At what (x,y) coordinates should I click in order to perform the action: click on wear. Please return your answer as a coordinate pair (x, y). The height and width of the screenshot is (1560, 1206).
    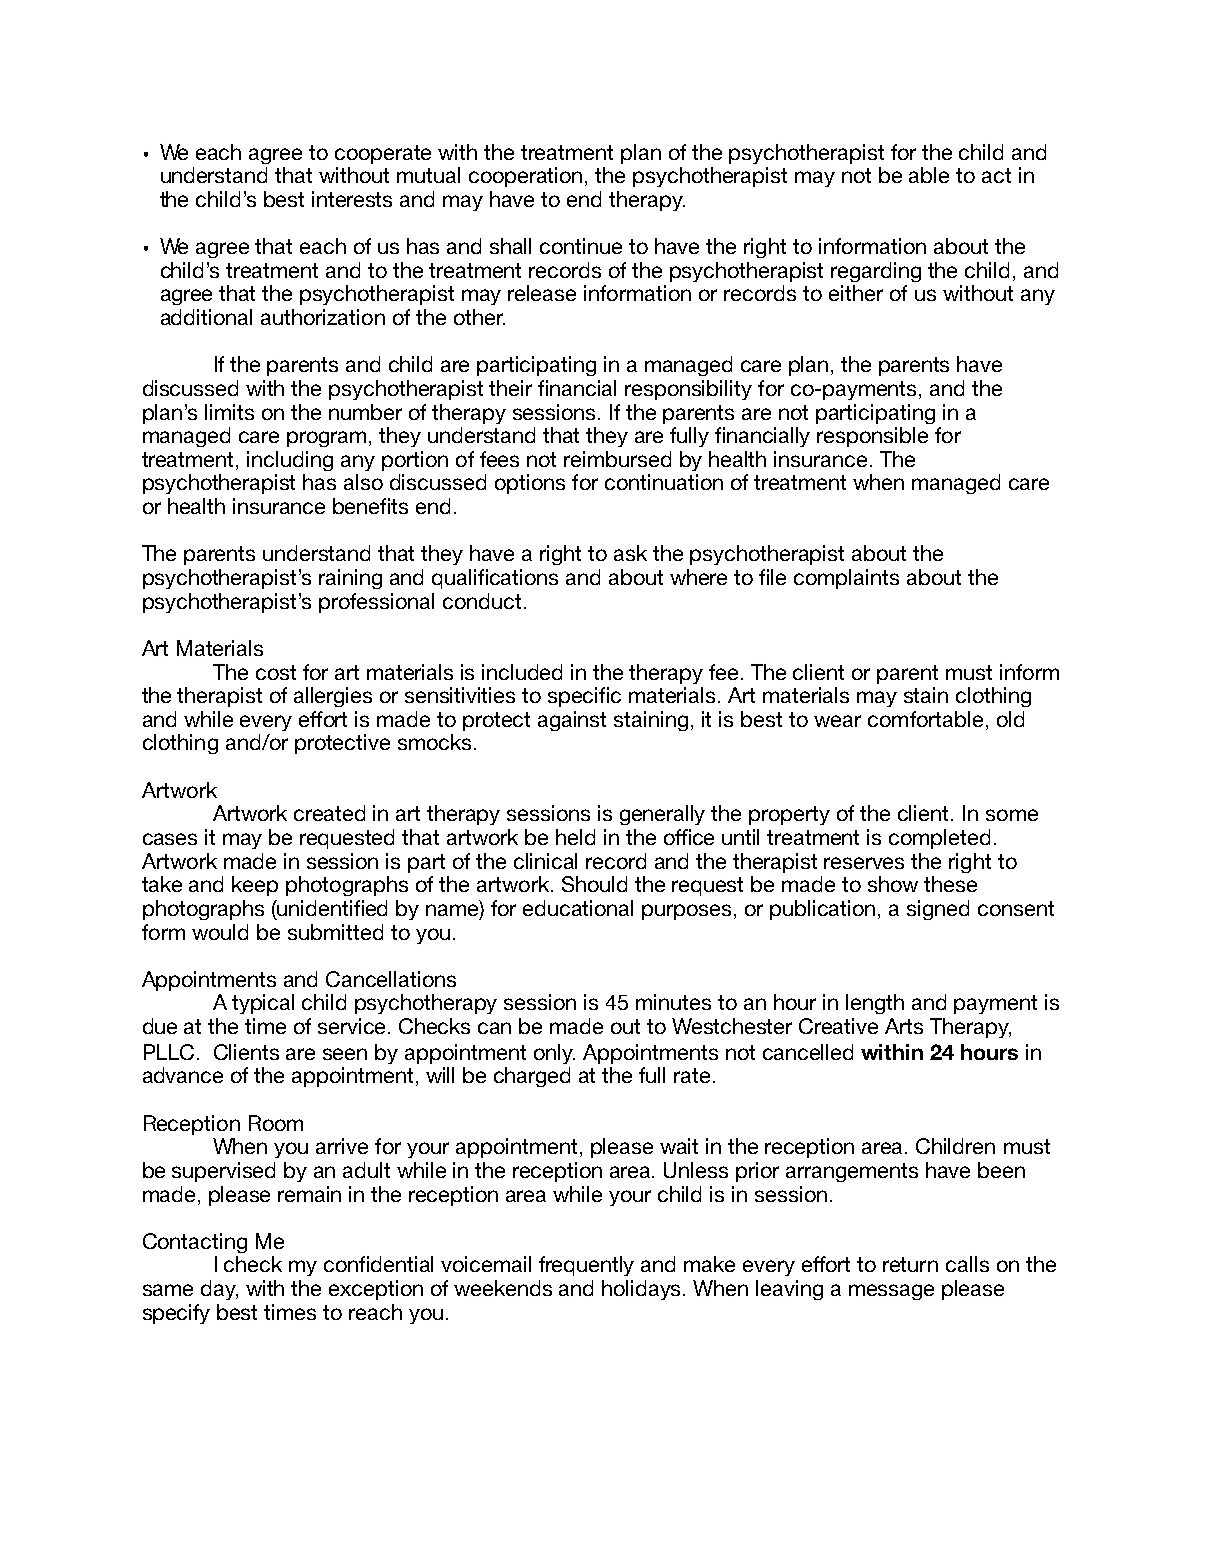
    Looking at the image, I should click on (837, 721).
